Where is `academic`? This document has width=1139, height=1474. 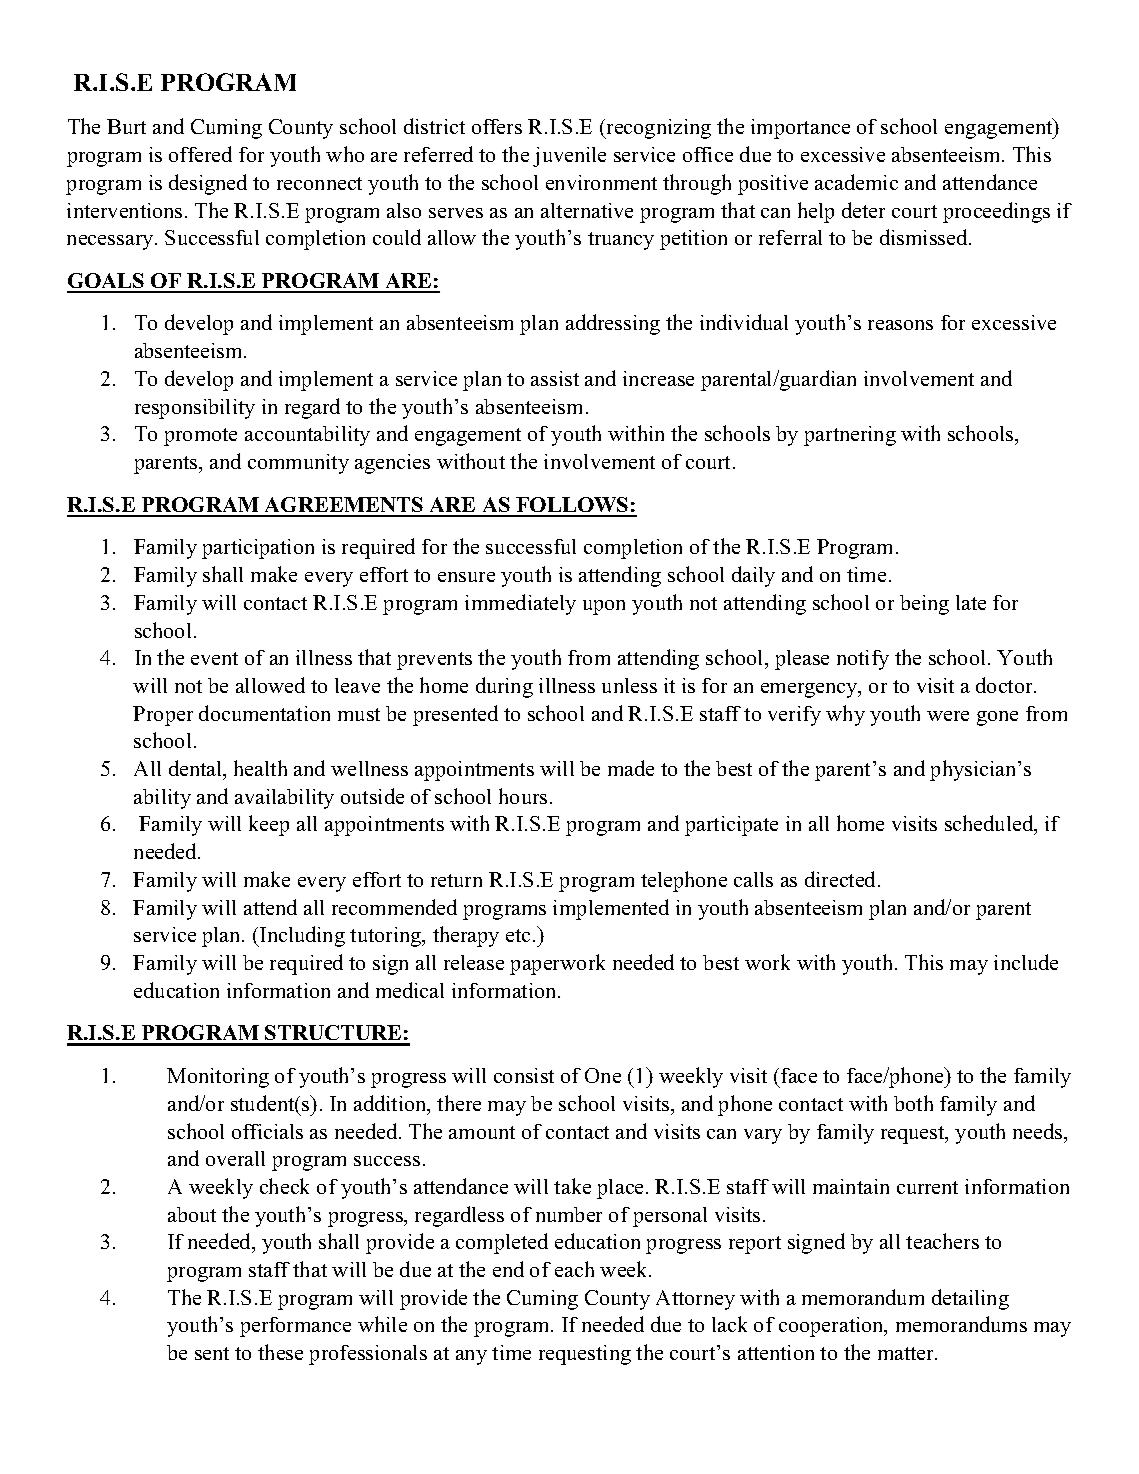
academic is located at coordinates (856, 182).
